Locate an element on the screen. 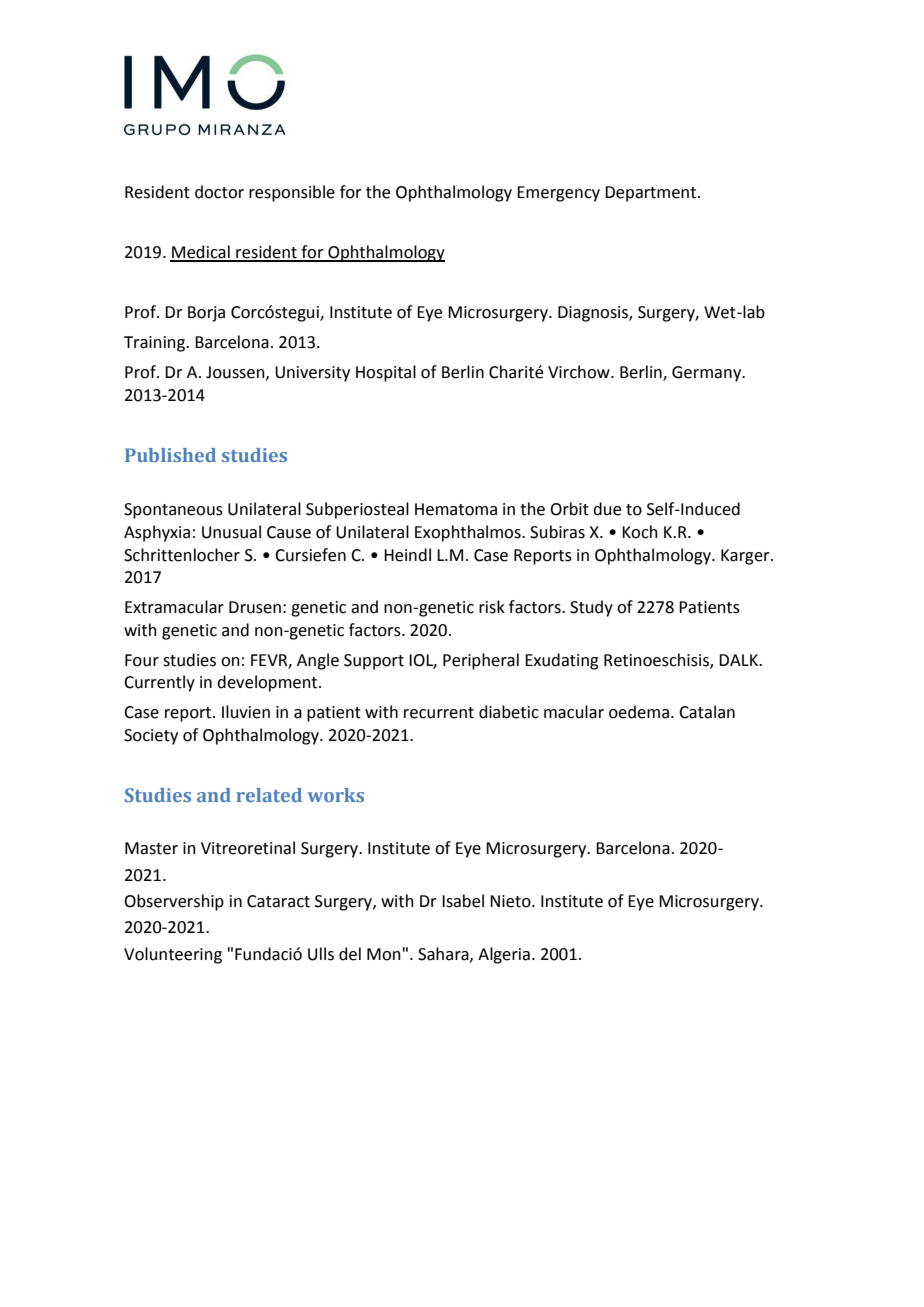 The height and width of the screenshot is (1307, 924). Volunteering is located at coordinates (173, 955).
